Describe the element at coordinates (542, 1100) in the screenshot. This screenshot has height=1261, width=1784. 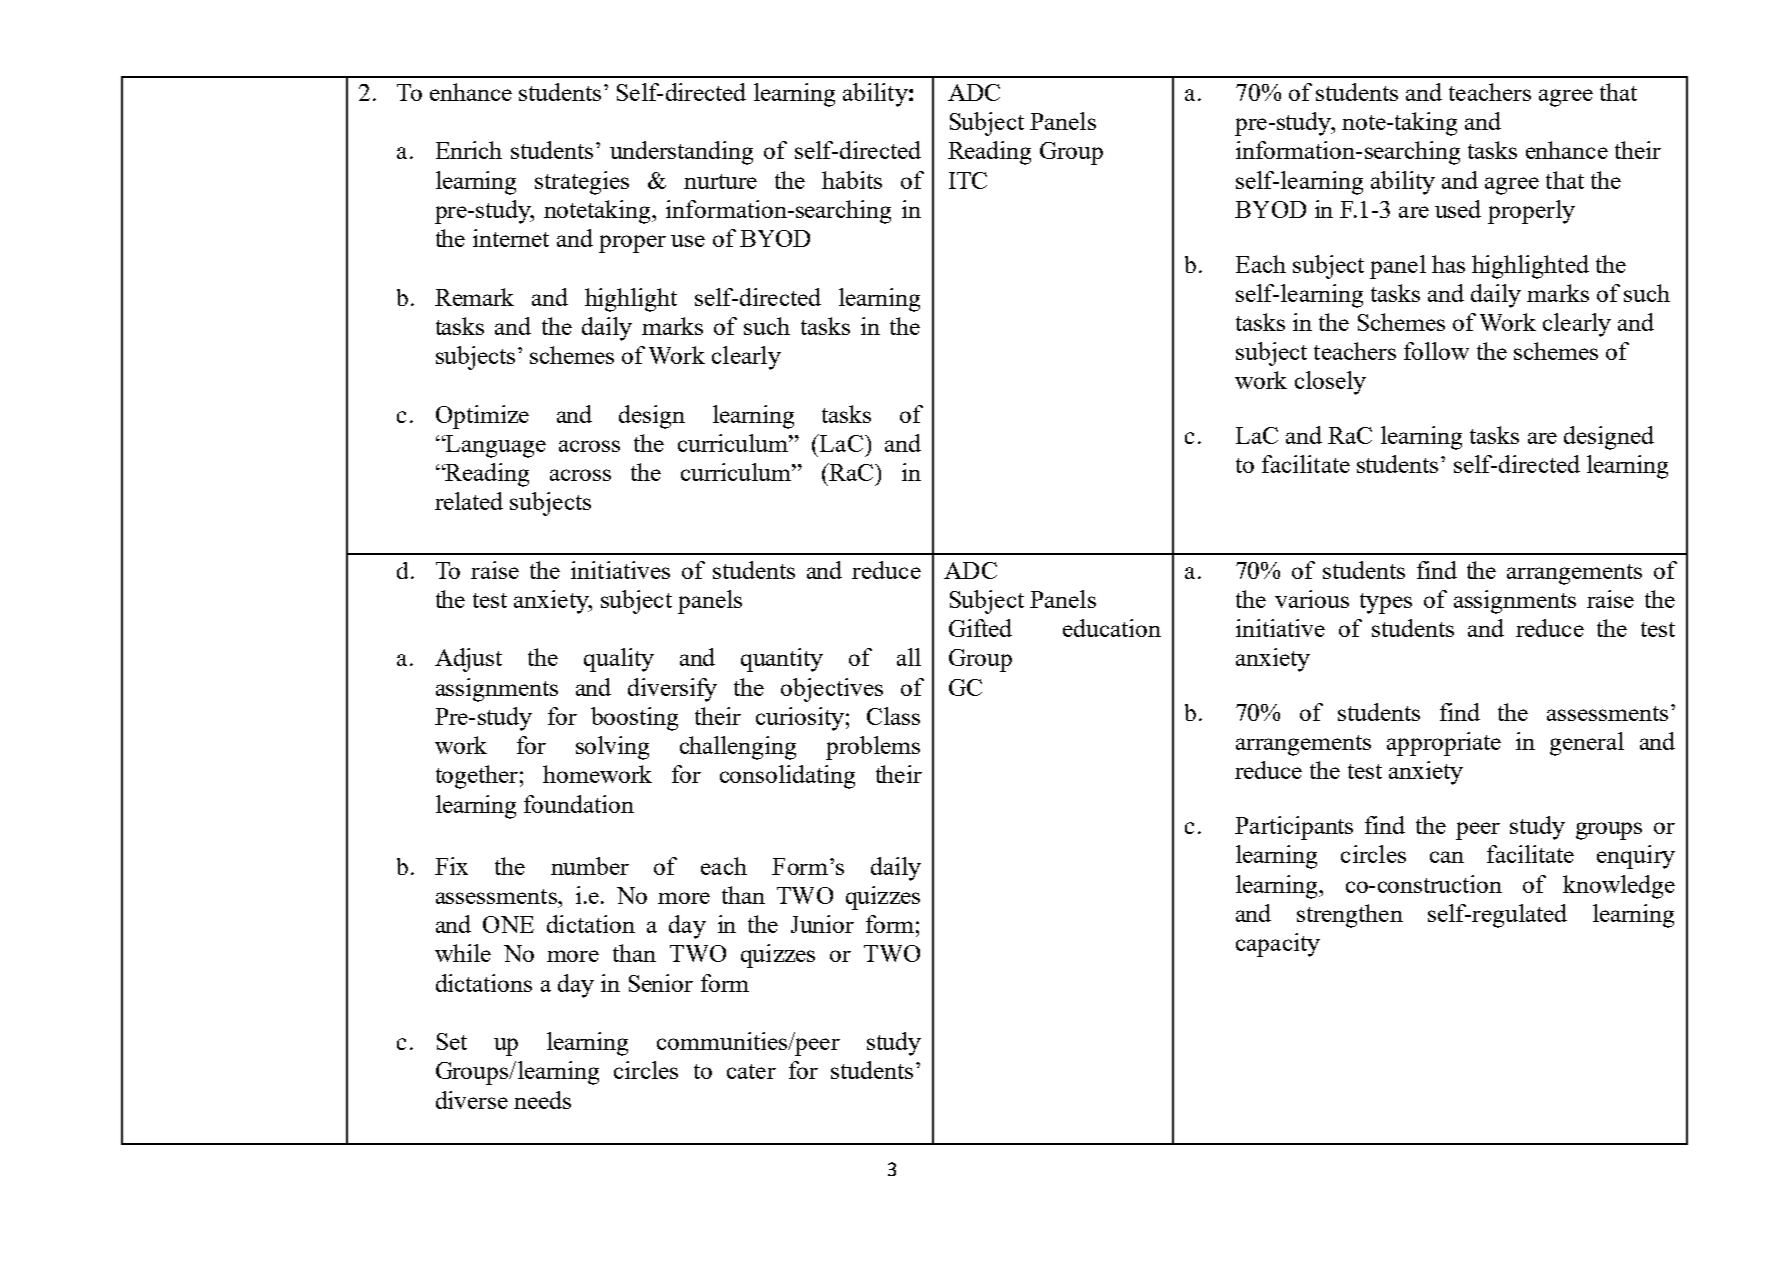
I see `needs` at that location.
